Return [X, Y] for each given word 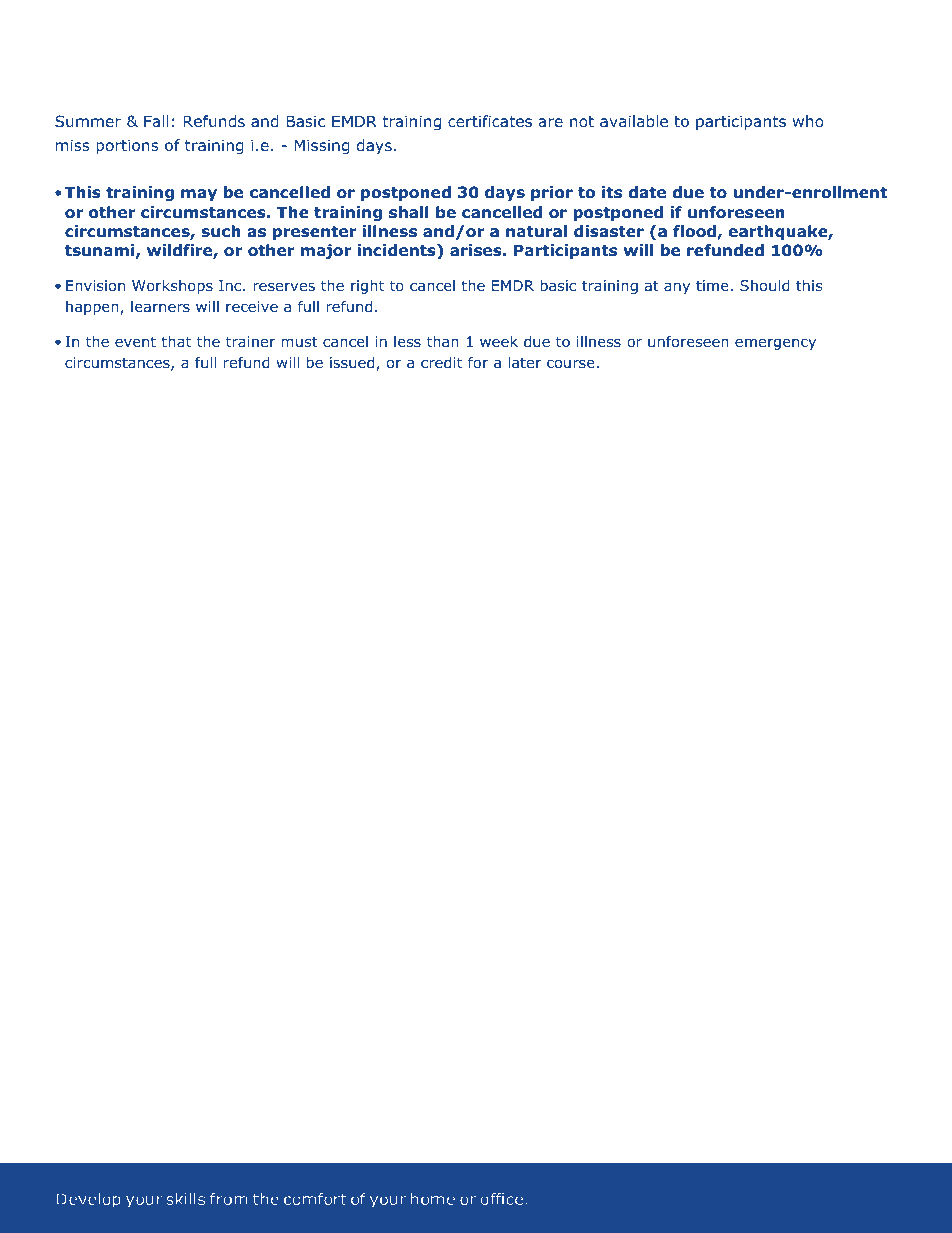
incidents [397, 251]
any [677, 288]
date [647, 192]
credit [441, 362]
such [221, 231]
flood [695, 232]
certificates [490, 121]
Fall [156, 121]
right [367, 287]
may [199, 195]
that [176, 341]
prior [552, 193]
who [808, 121]
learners [160, 306]
